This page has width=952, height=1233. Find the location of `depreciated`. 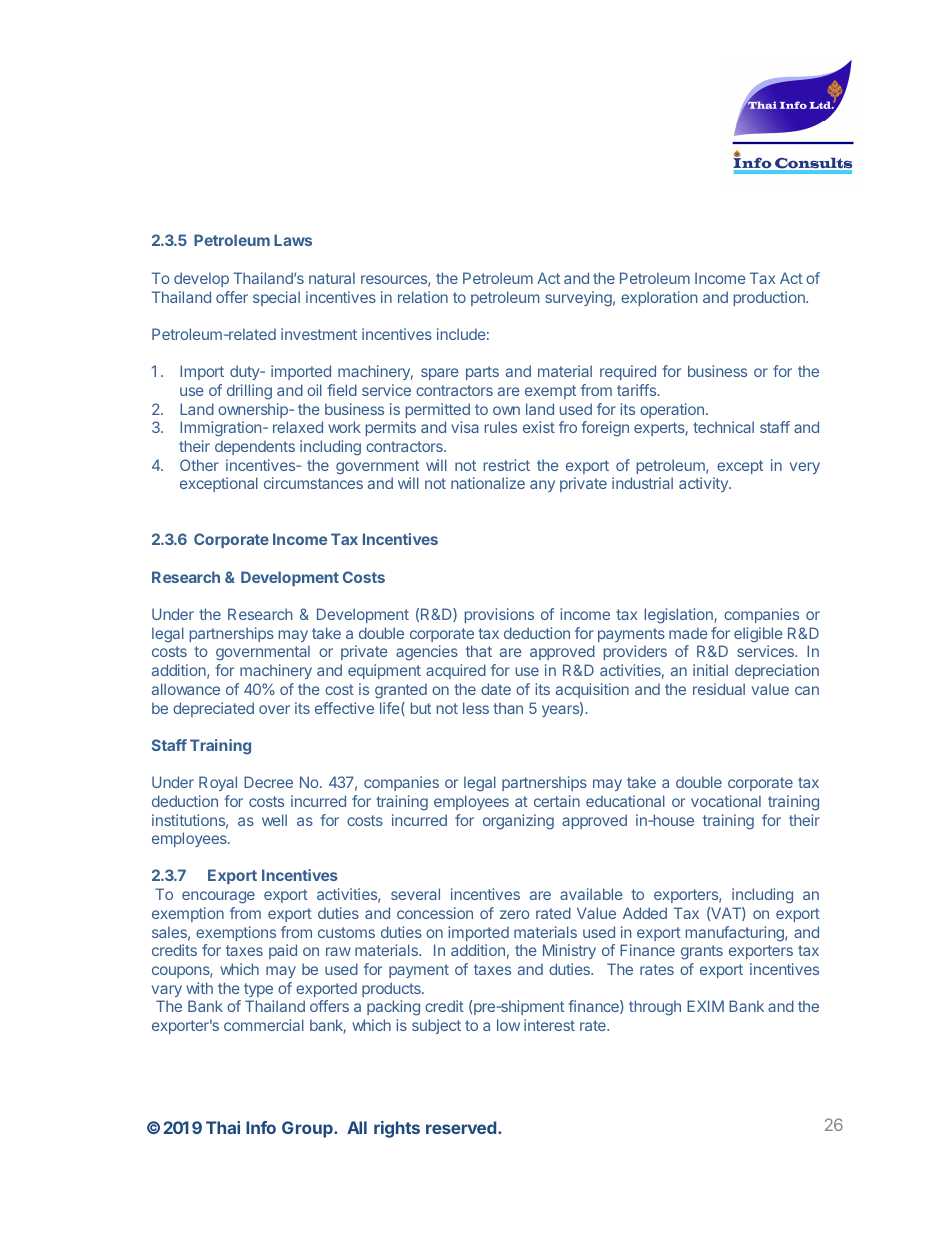

depreciated is located at coordinates (213, 709).
